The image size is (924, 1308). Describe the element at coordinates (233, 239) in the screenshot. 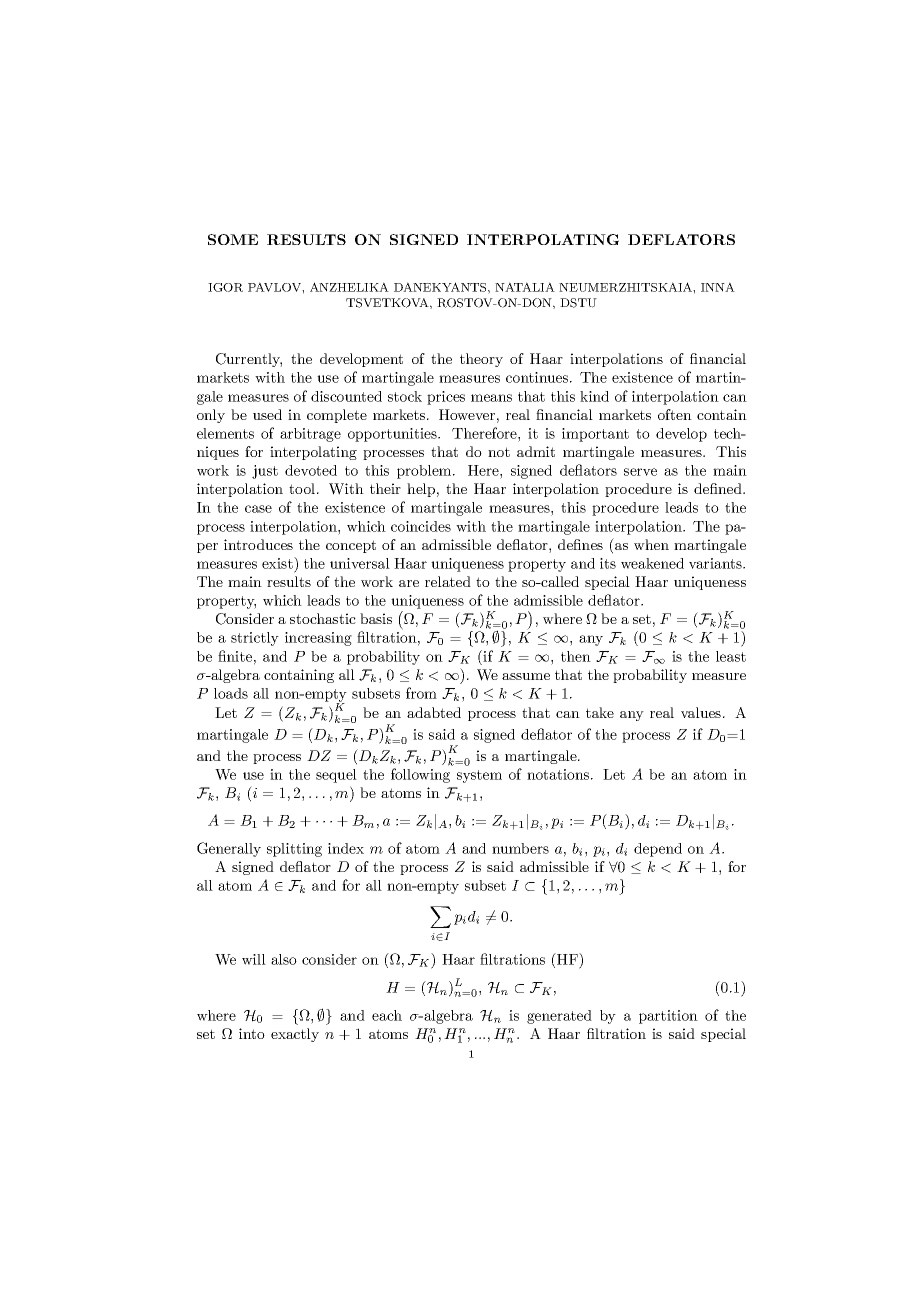

I see `SOME` at that location.
